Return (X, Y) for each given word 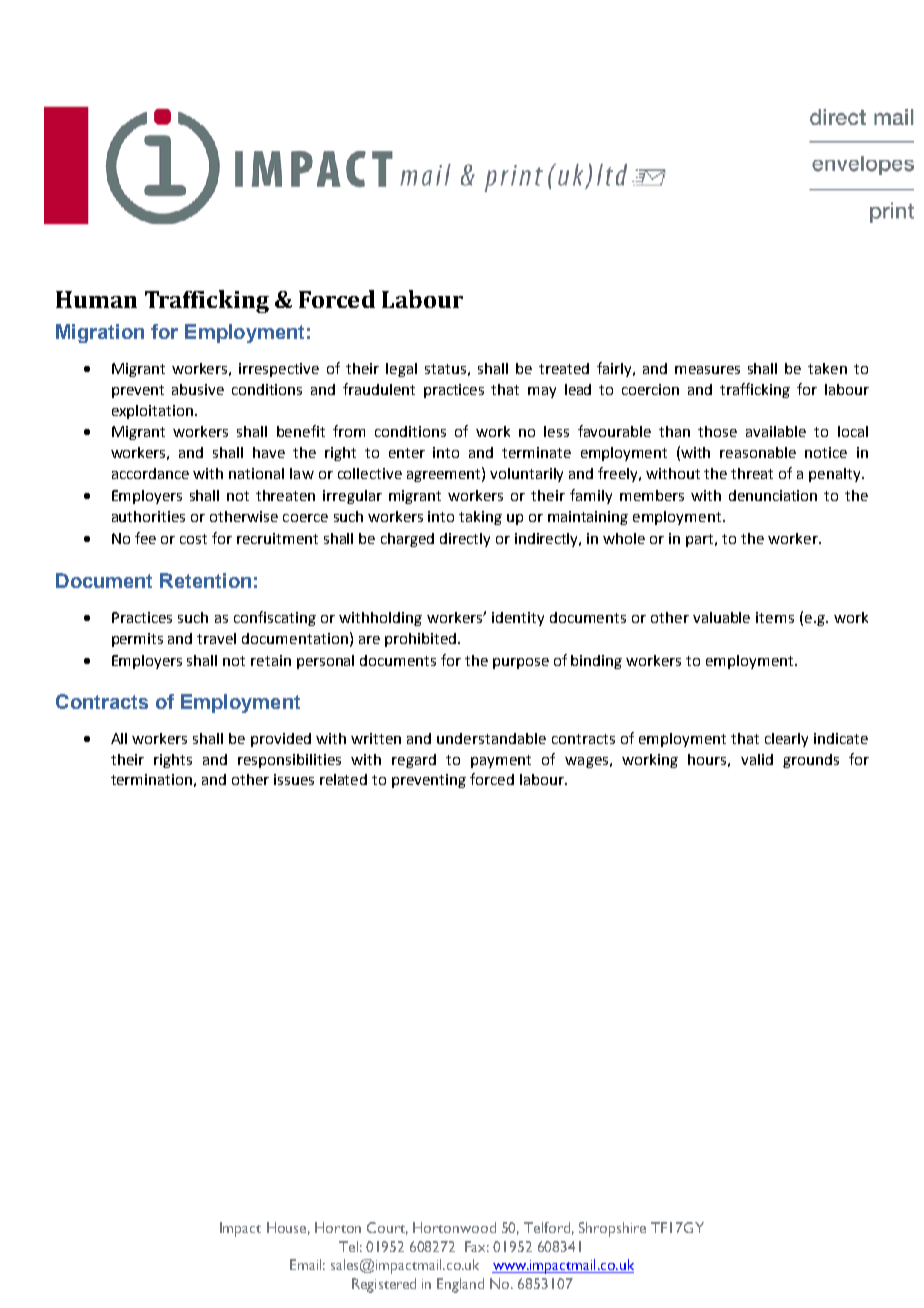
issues (294, 779)
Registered (384, 1285)
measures (707, 370)
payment (501, 761)
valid (757, 759)
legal (401, 370)
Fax (477, 1246)
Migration (100, 333)
